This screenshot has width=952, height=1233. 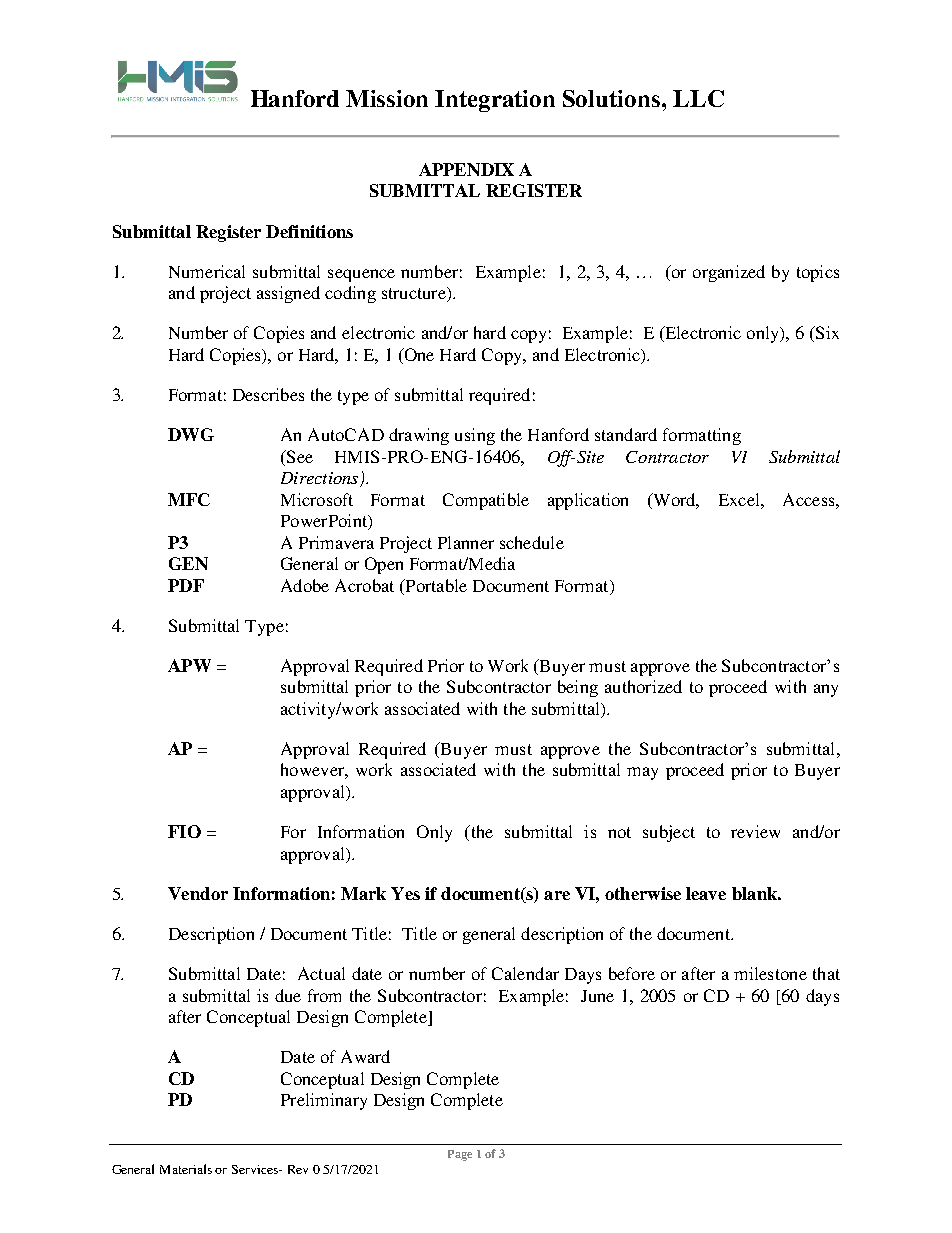 I want to click on Preliminary, so click(x=324, y=1101).
